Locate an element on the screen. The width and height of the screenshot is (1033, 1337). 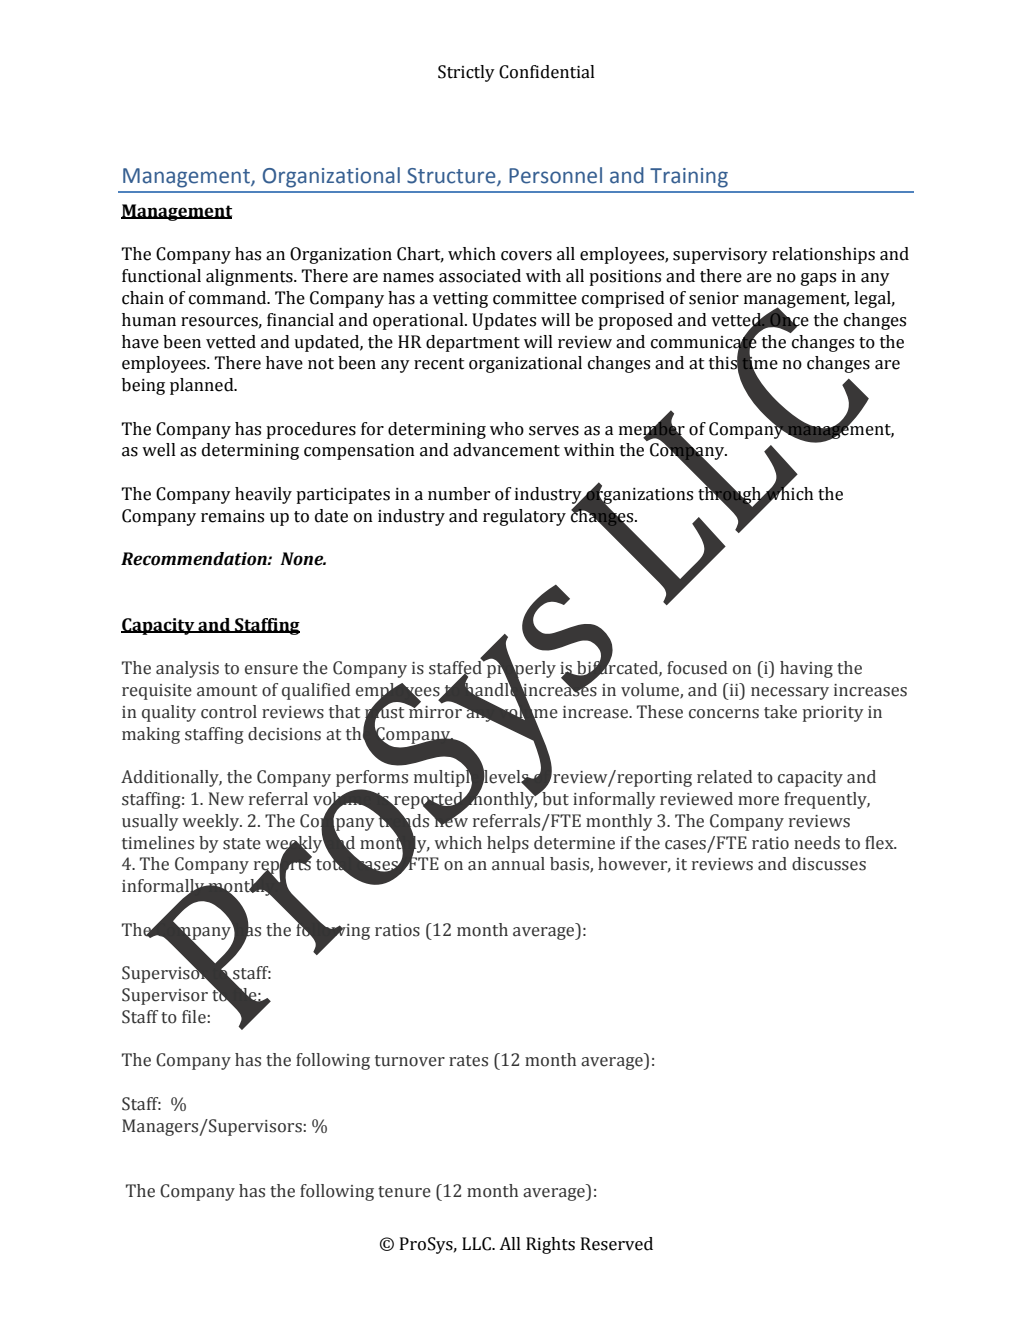
annual is located at coordinates (518, 864).
